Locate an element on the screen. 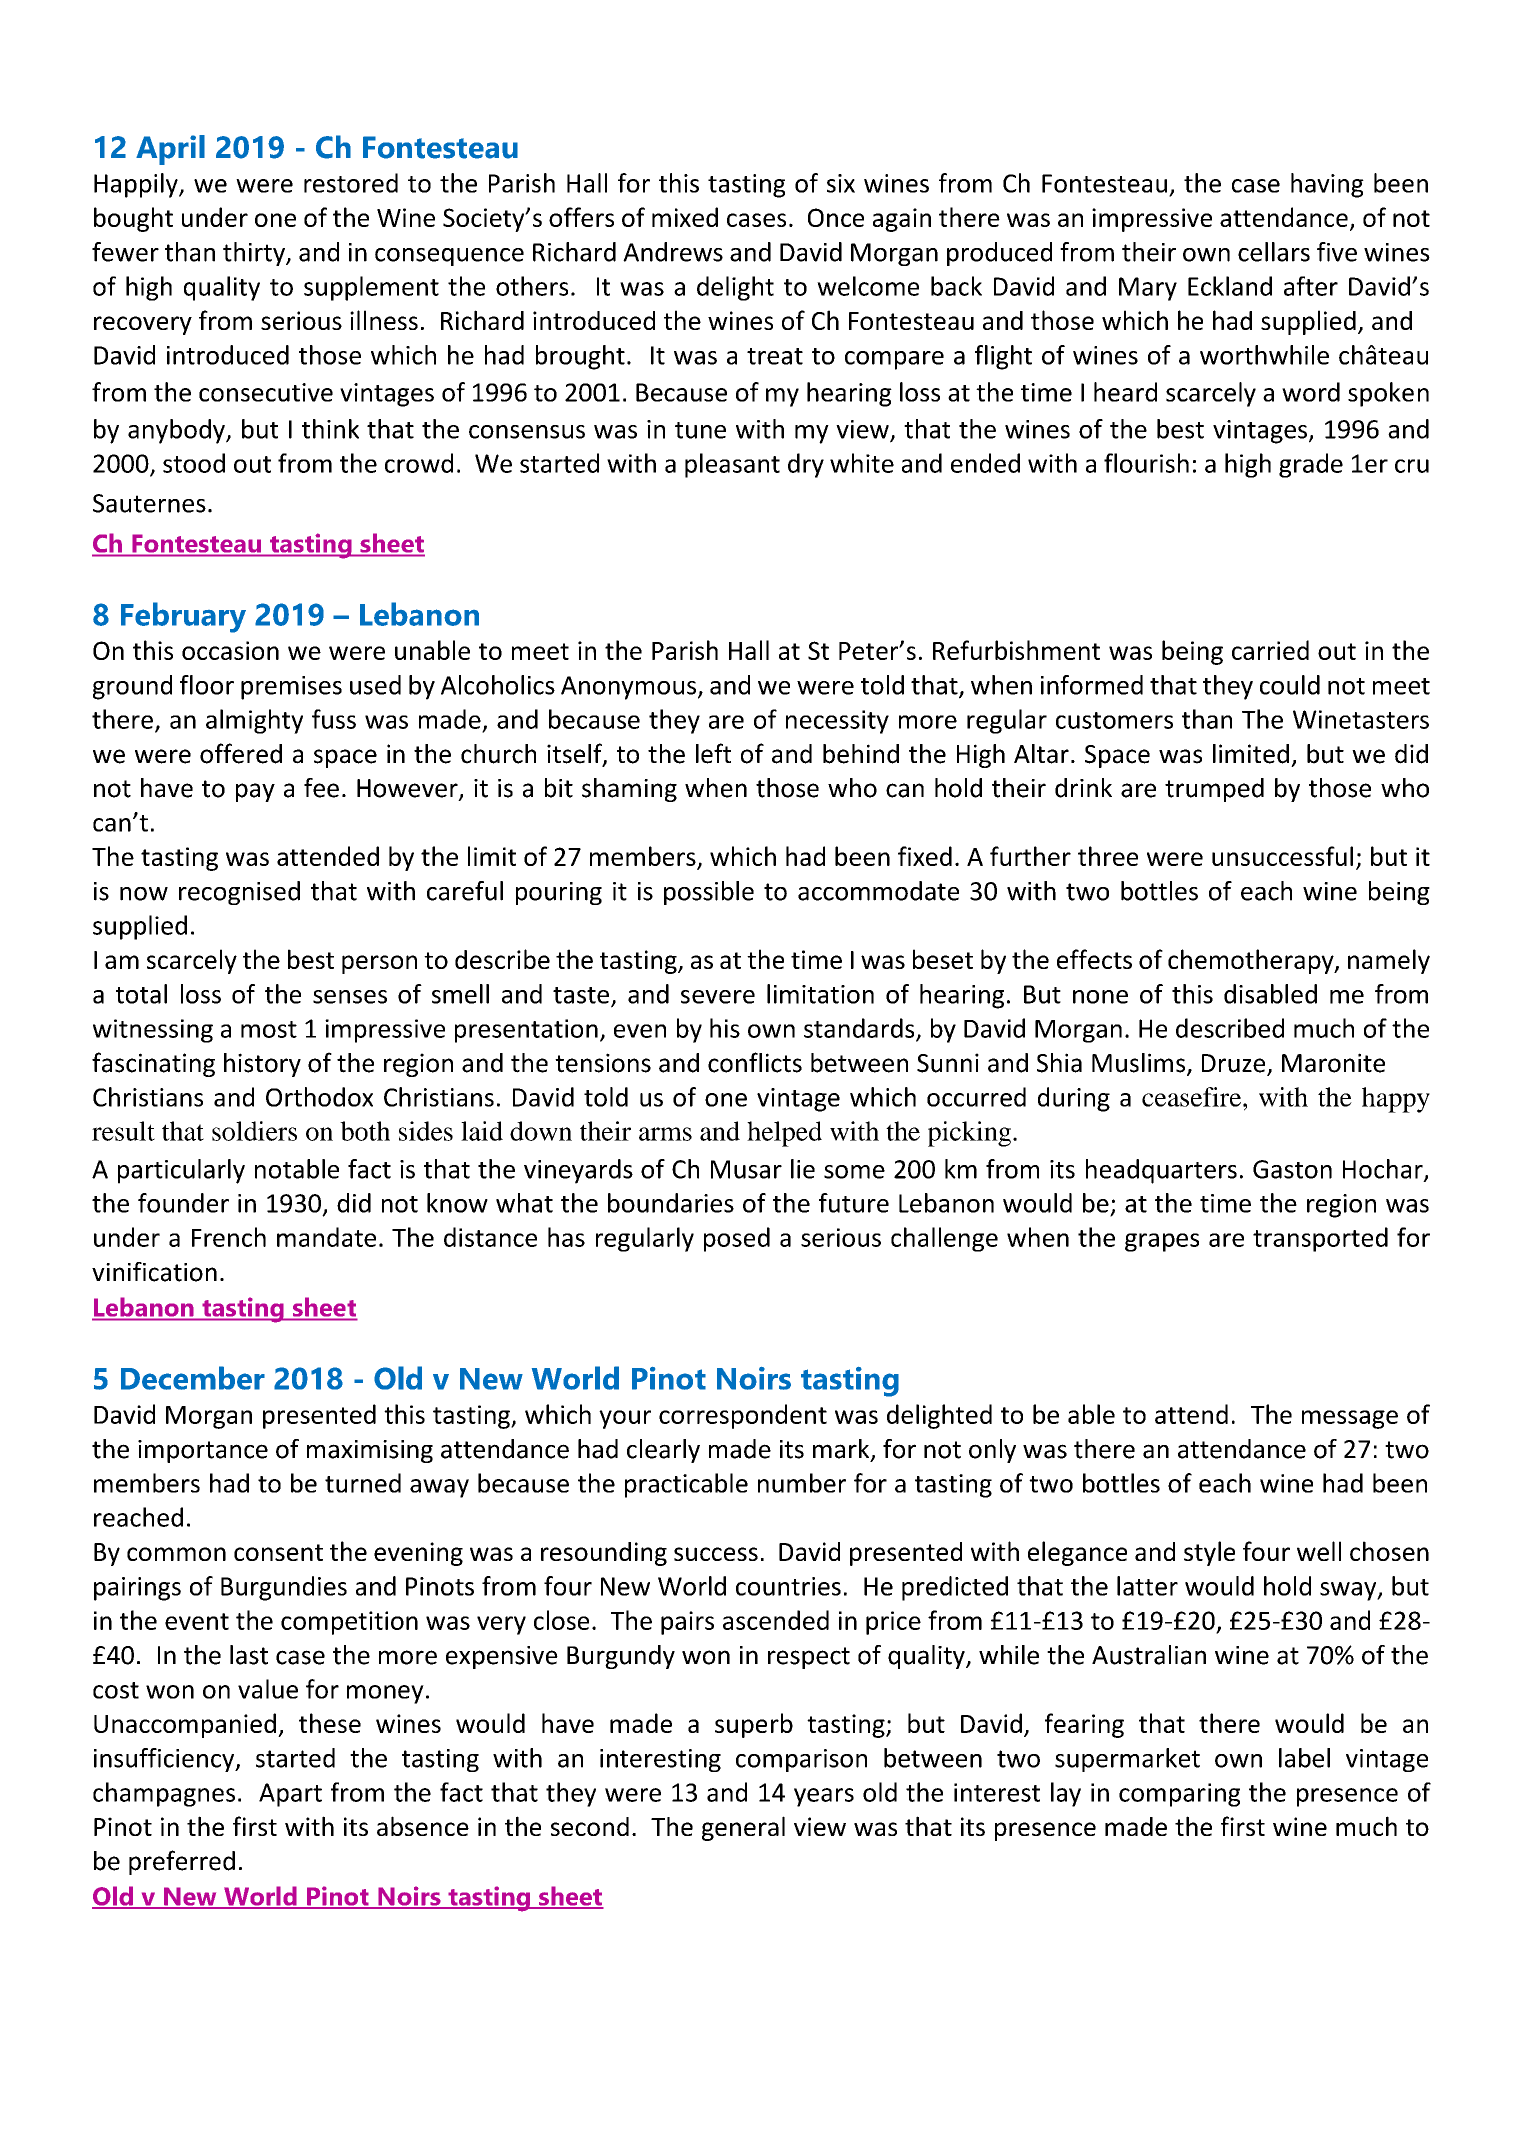 This screenshot has height=2153, width=1522. carried is located at coordinates (1270, 650).
